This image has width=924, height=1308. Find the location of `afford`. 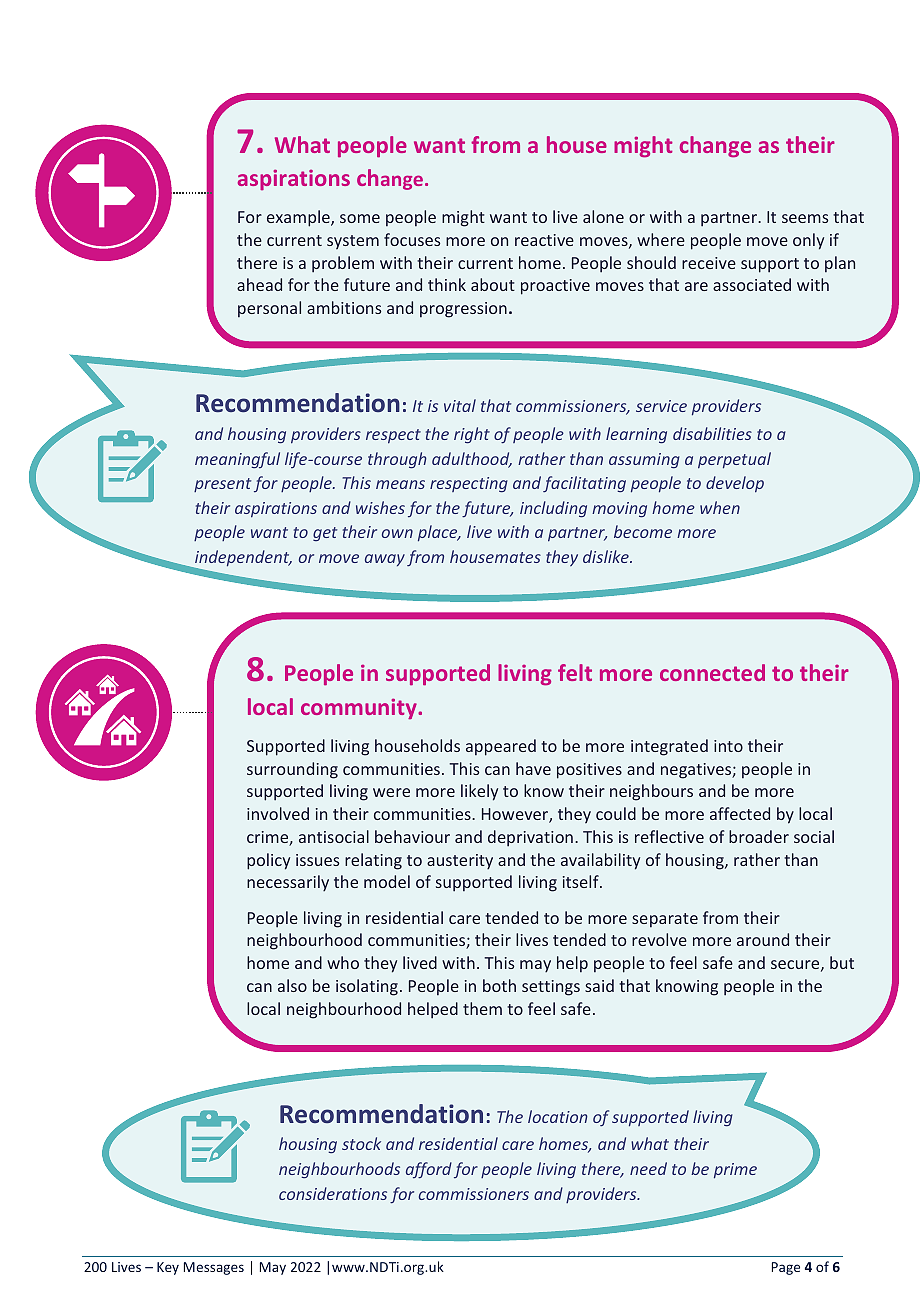

afford is located at coordinates (429, 1170).
